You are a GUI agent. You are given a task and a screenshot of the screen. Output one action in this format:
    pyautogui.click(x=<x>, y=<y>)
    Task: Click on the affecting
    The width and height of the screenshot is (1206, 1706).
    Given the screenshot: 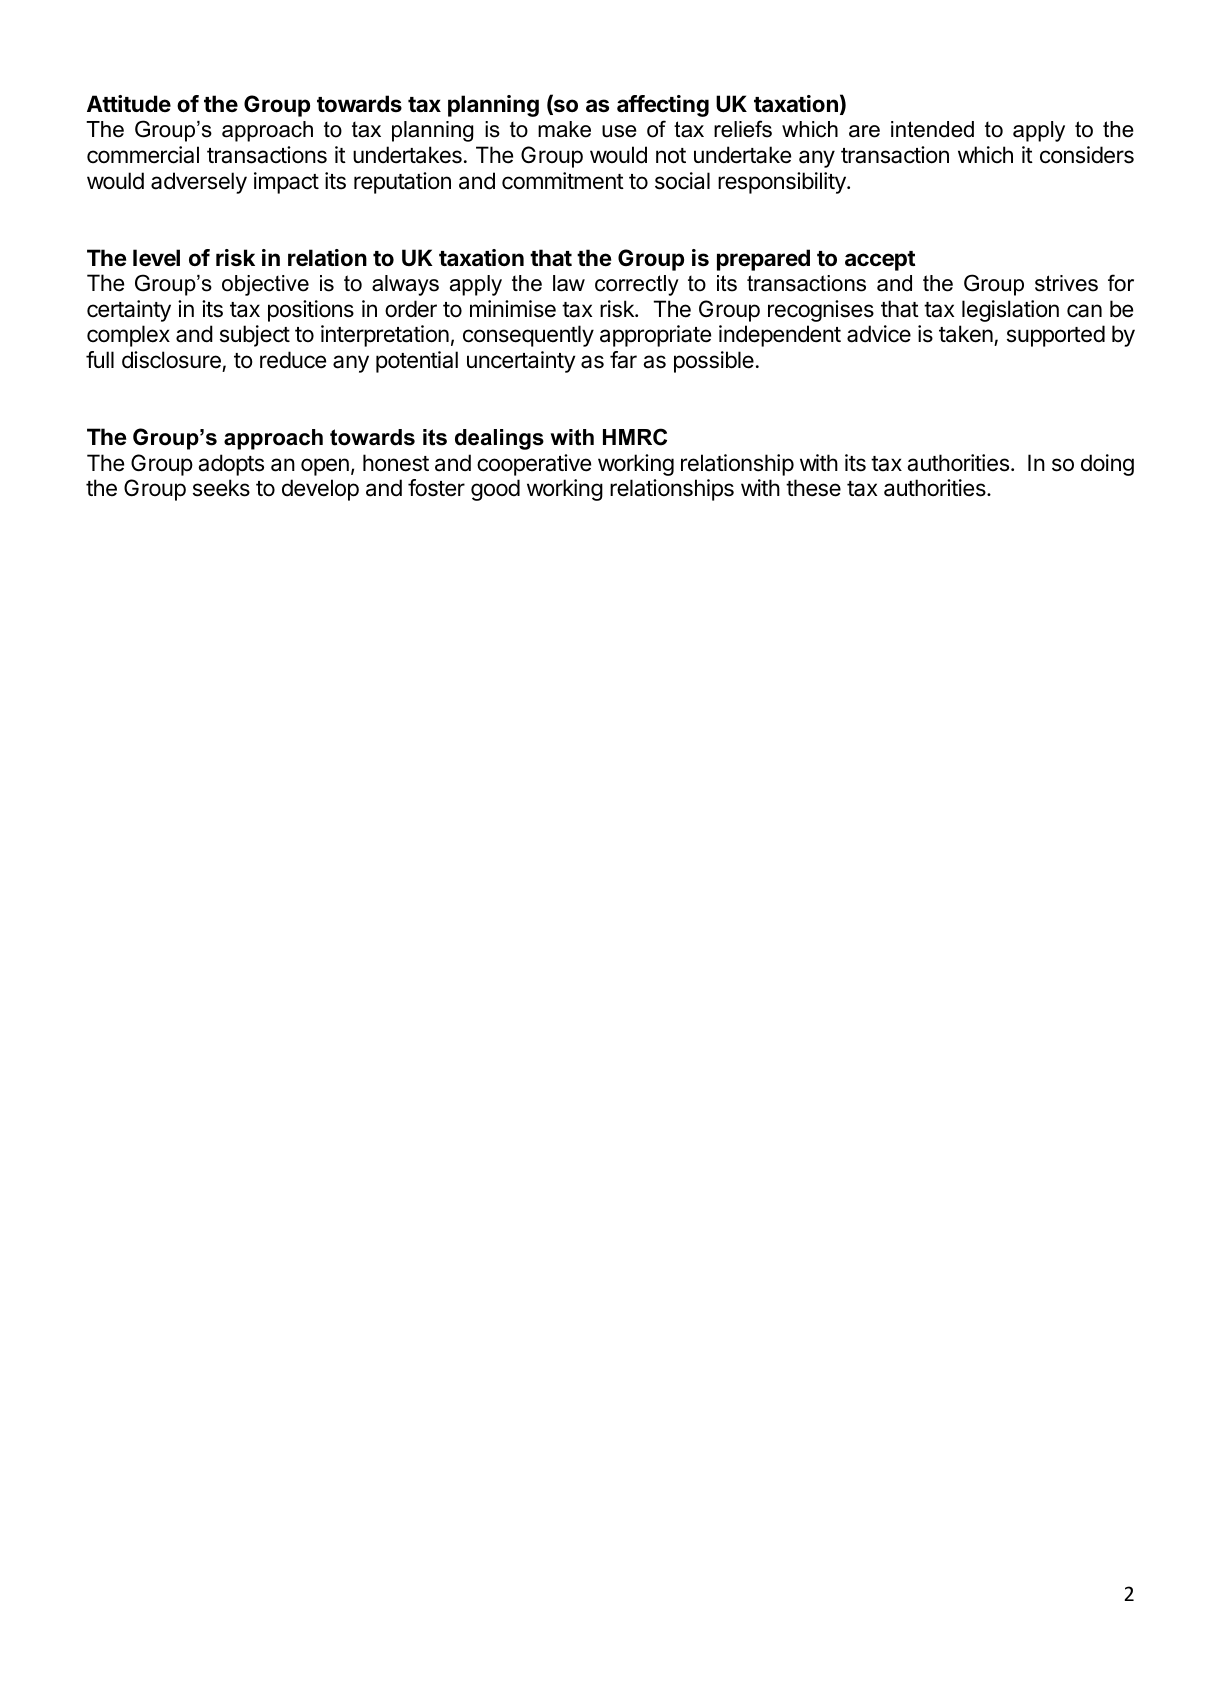 What is the action you would take?
    pyautogui.click(x=663, y=106)
